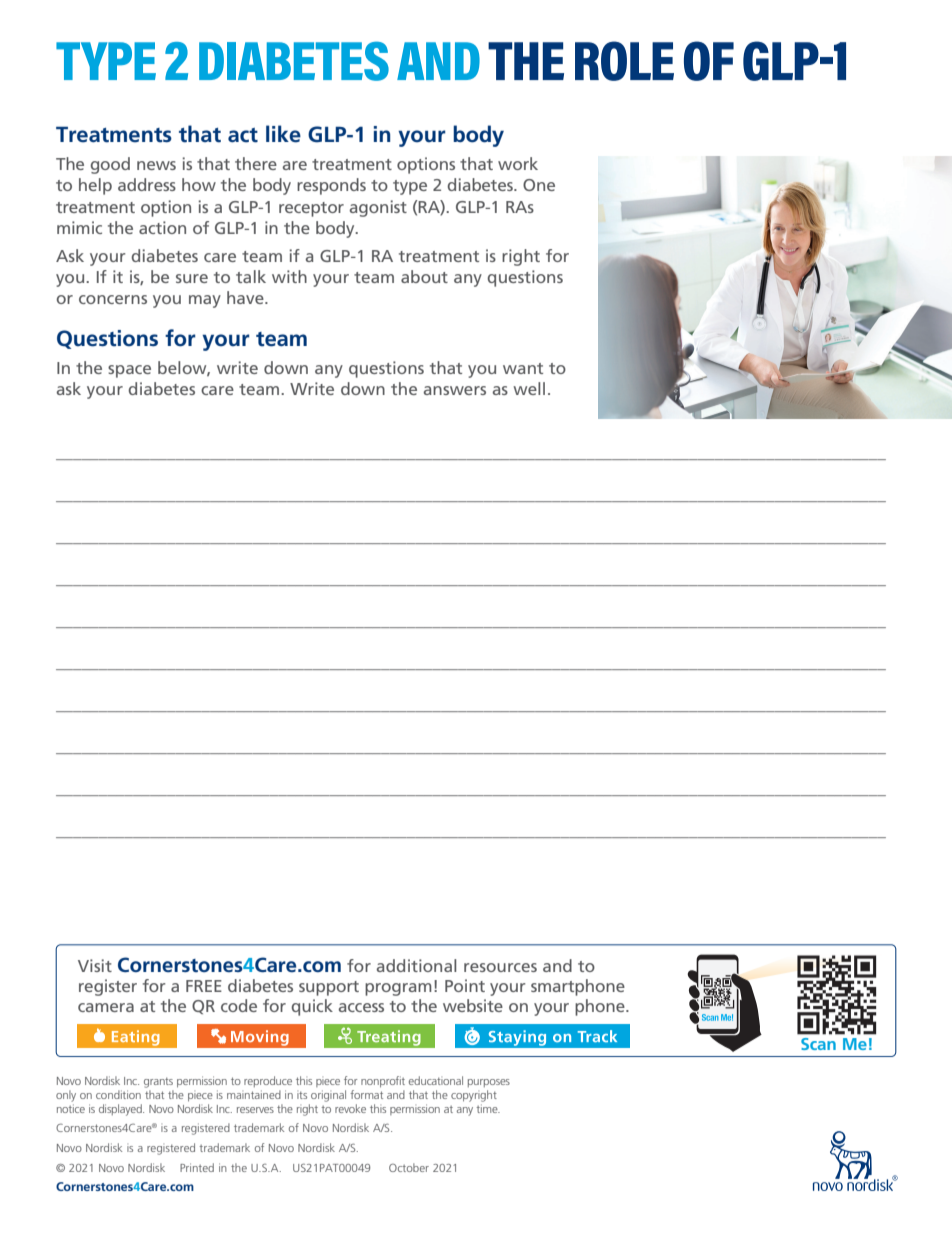  I want to click on October, so click(409, 1167).
